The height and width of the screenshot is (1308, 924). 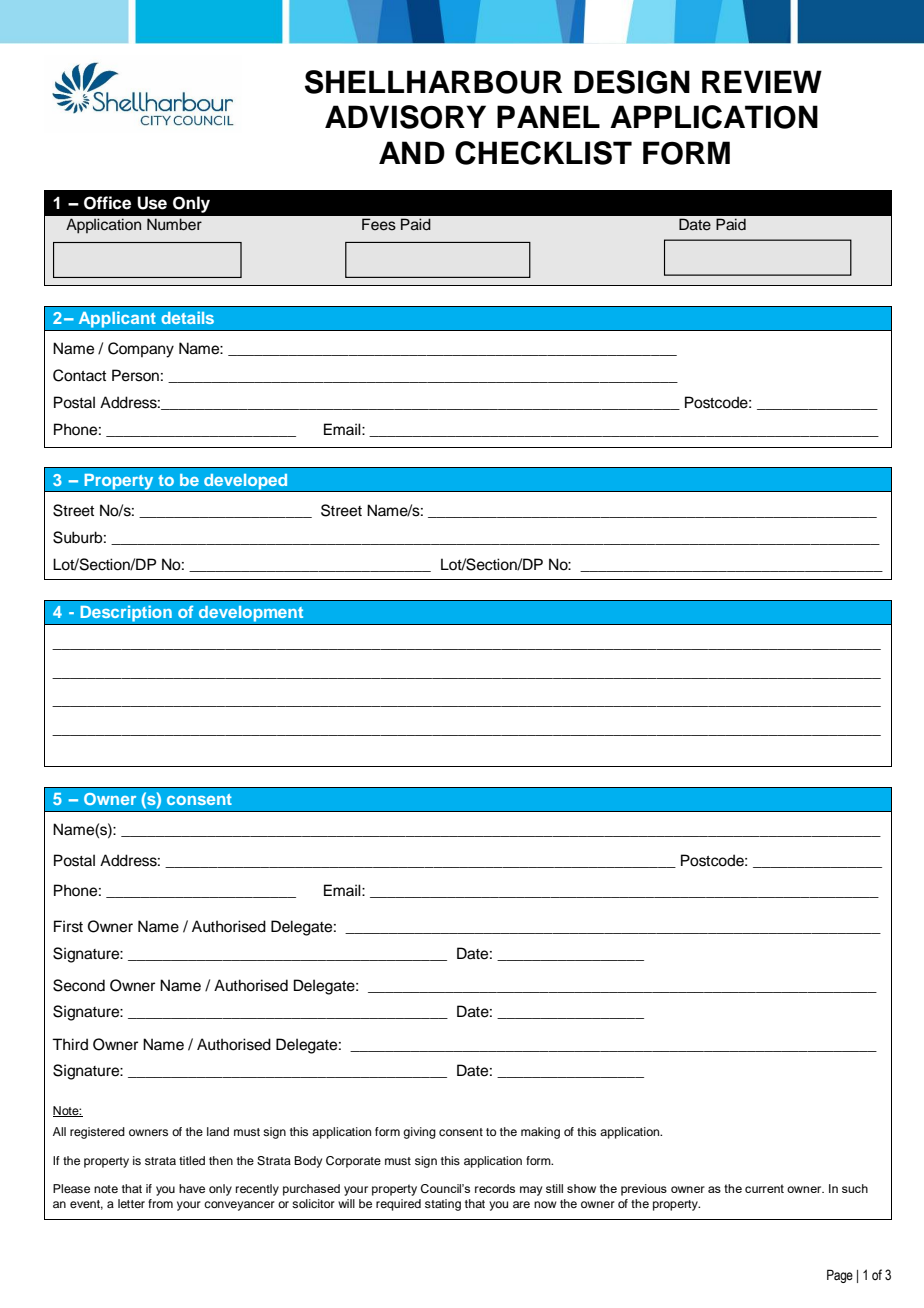 What do you see at coordinates (405, 117) in the screenshot?
I see `ADVISORY` at bounding box center [405, 117].
